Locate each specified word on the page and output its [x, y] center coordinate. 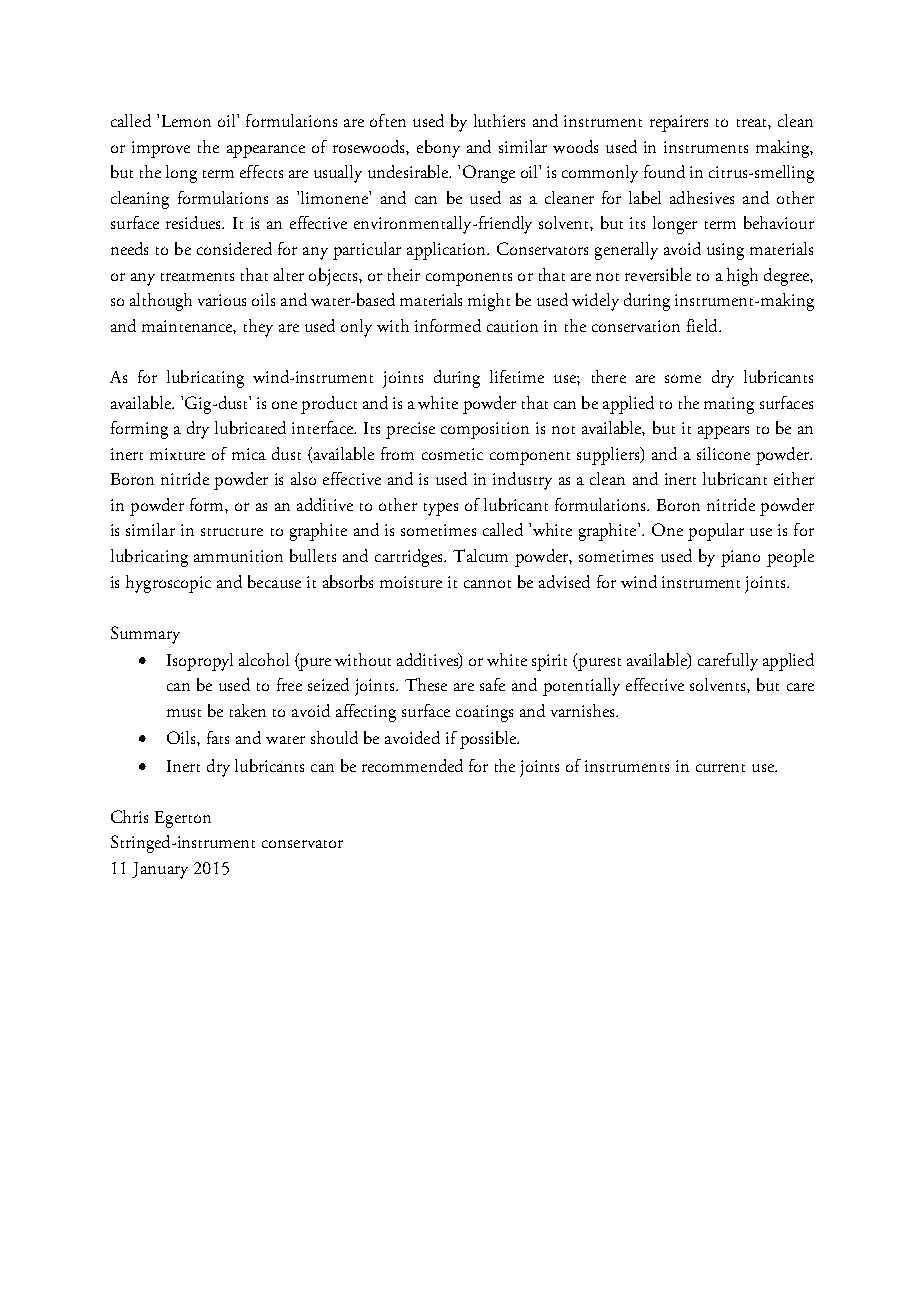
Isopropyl [200, 662]
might [489, 302]
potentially [581, 687]
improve [161, 149]
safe [492, 684]
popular [716, 532]
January [160, 870]
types [441, 509]
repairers [679, 123]
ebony [438, 149]
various [222, 300]
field [703, 325]
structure [232, 532]
